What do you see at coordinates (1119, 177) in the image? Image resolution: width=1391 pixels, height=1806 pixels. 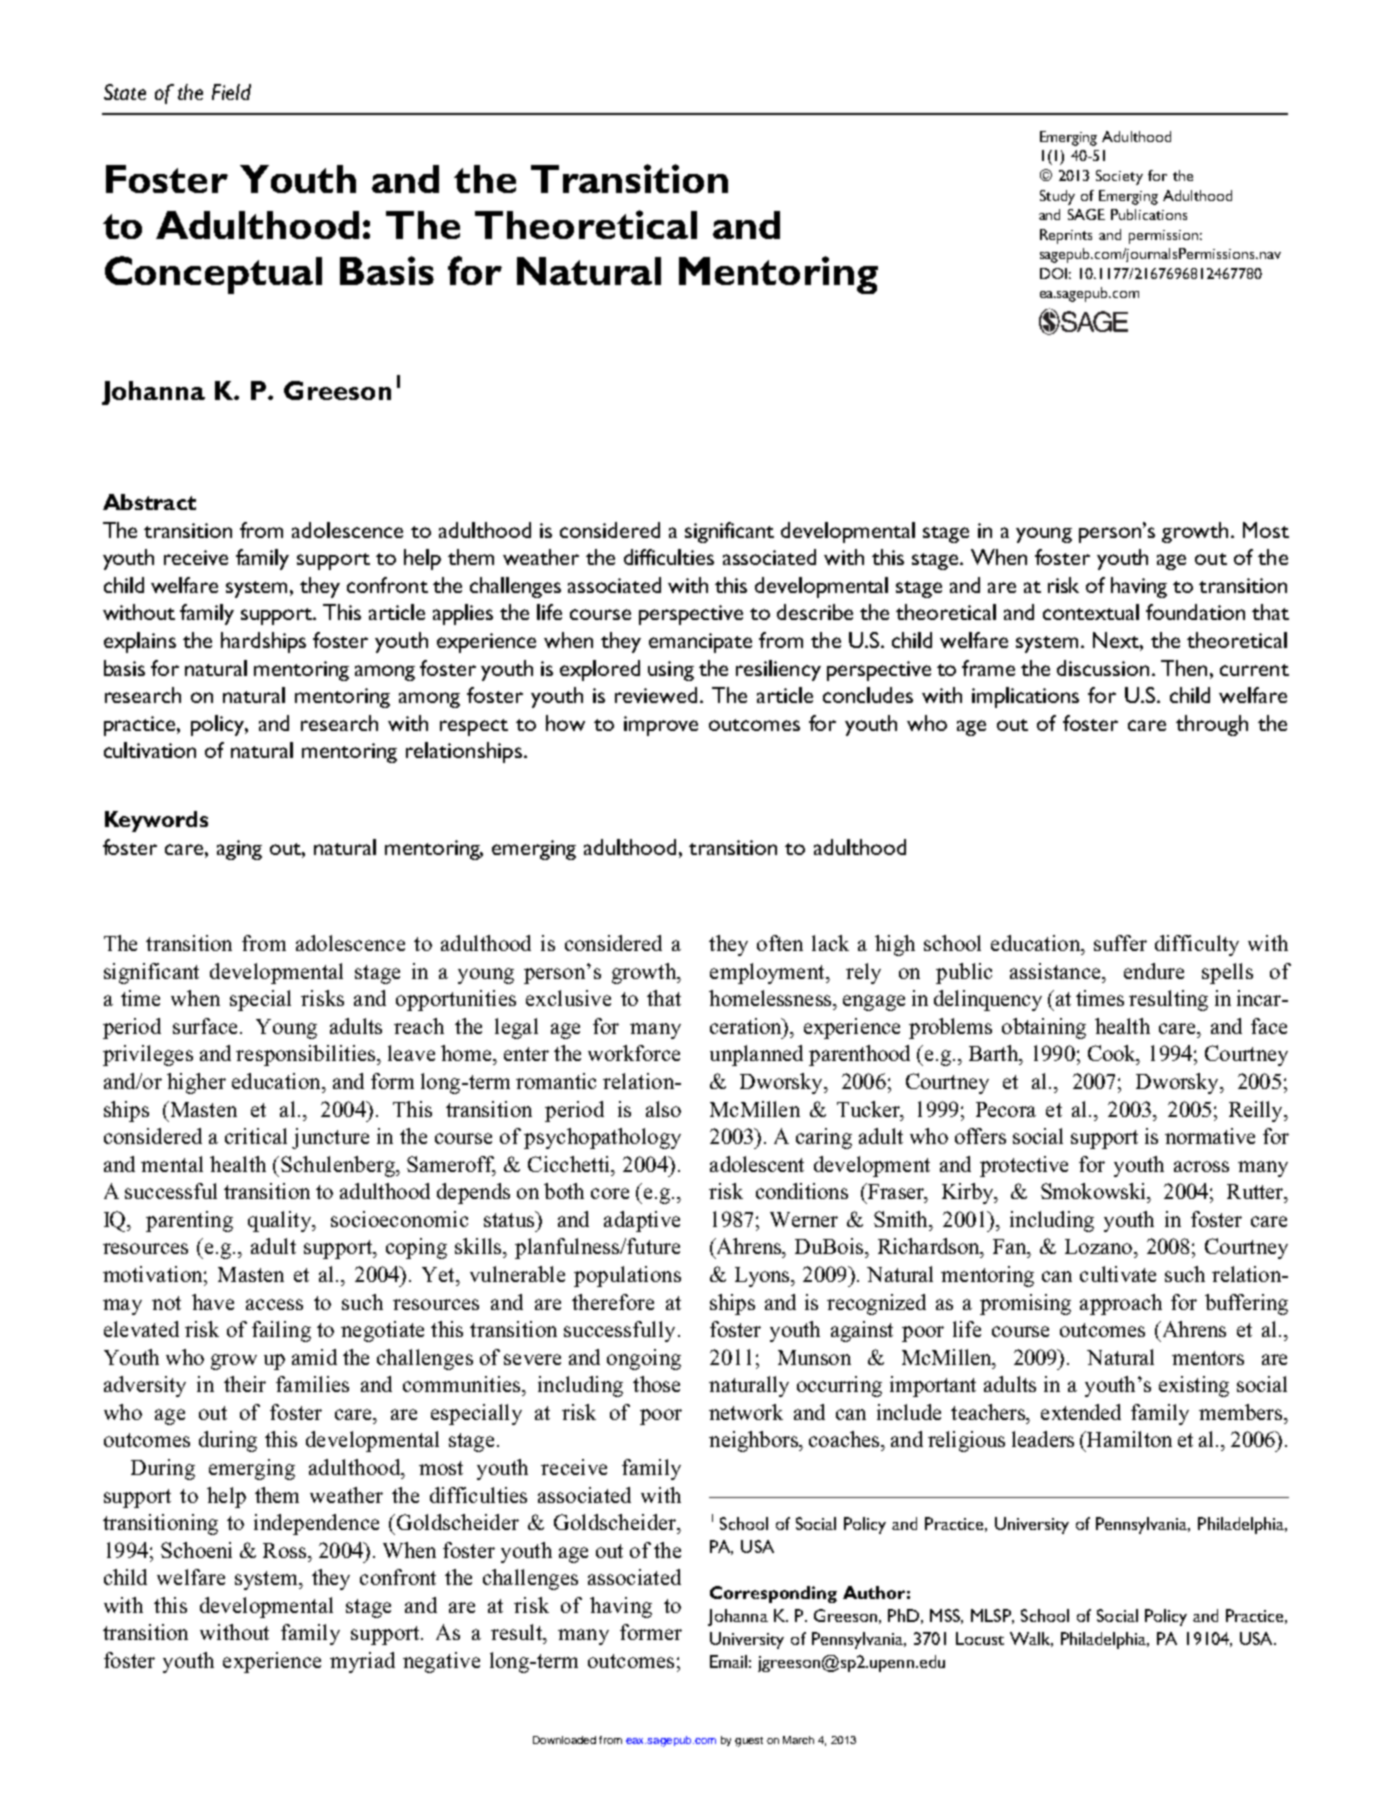 I see `Society` at bounding box center [1119, 177].
